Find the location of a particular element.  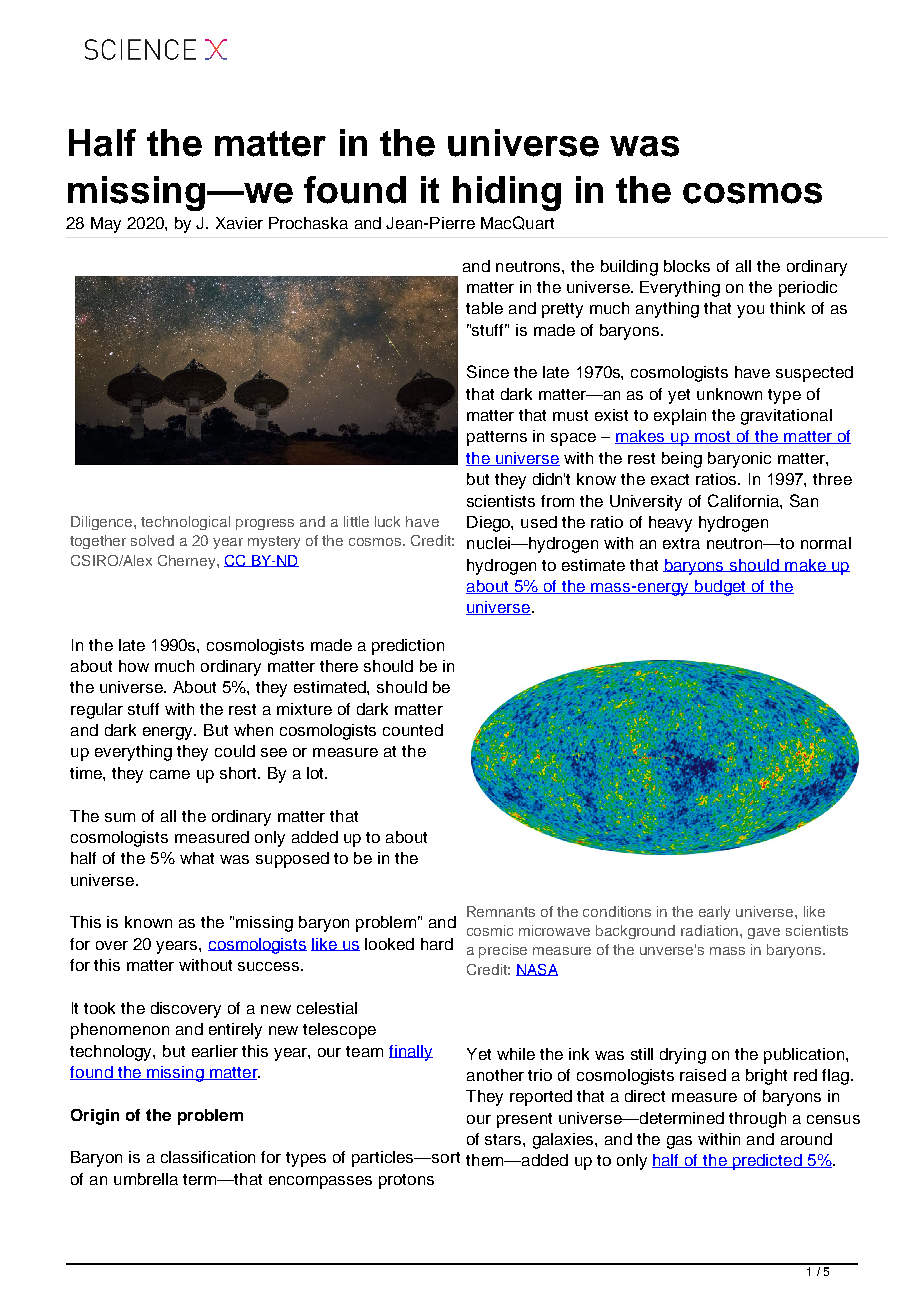

hiding is located at coordinates (507, 193).
